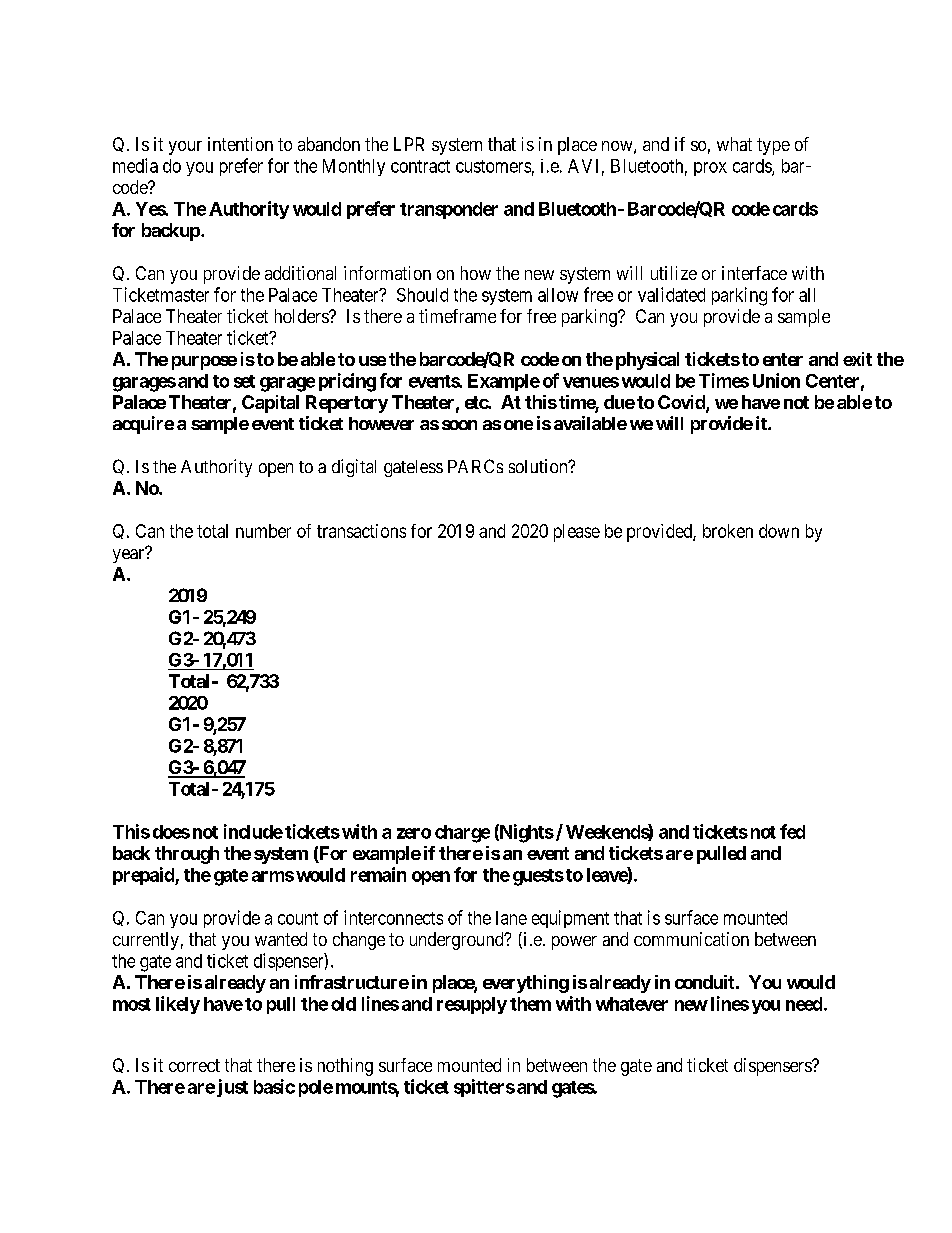  I want to click on contract, so click(420, 166).
